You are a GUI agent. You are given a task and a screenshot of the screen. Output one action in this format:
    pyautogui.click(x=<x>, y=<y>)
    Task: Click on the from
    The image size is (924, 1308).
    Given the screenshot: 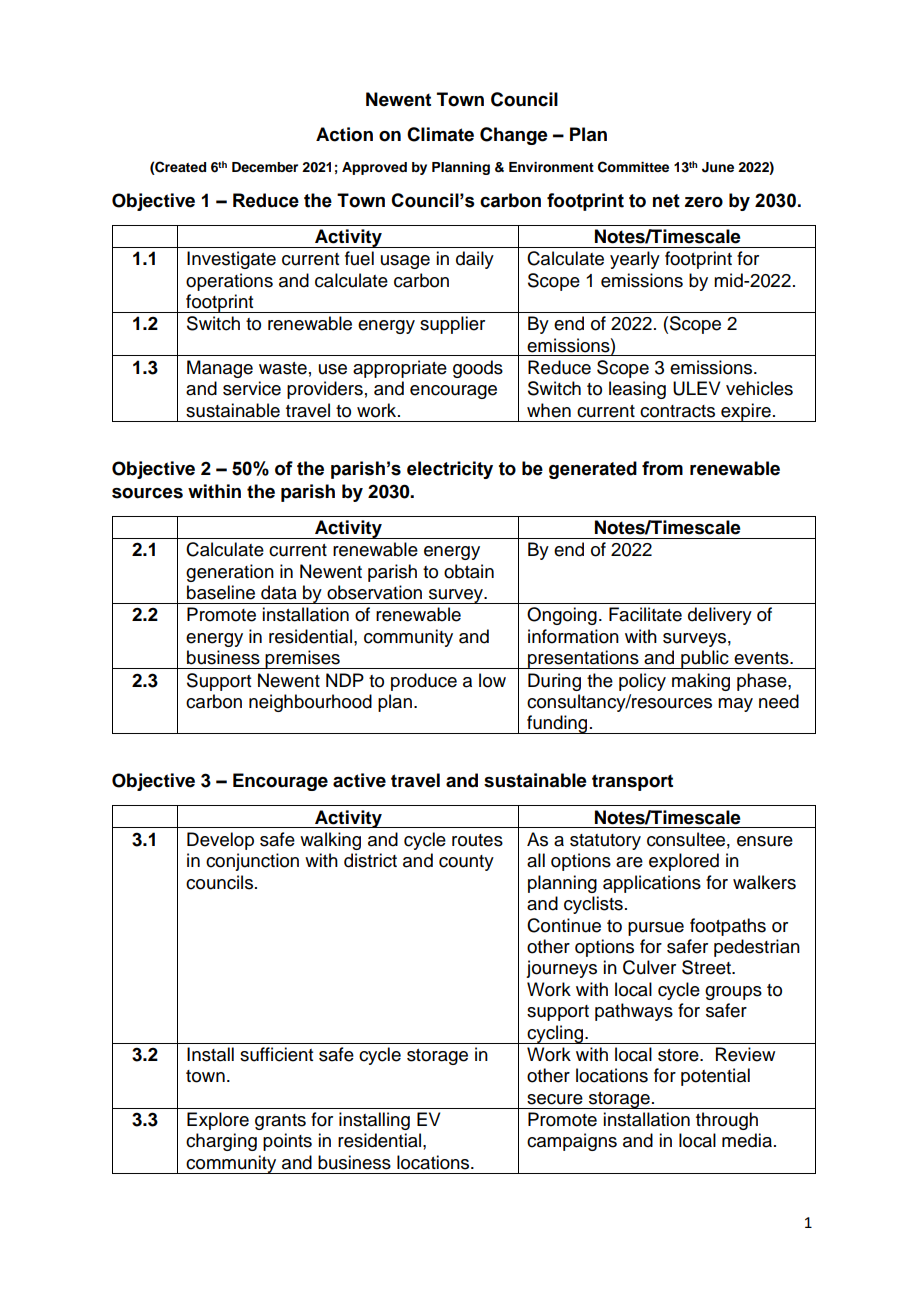 What is the action you would take?
    pyautogui.click(x=662, y=468)
